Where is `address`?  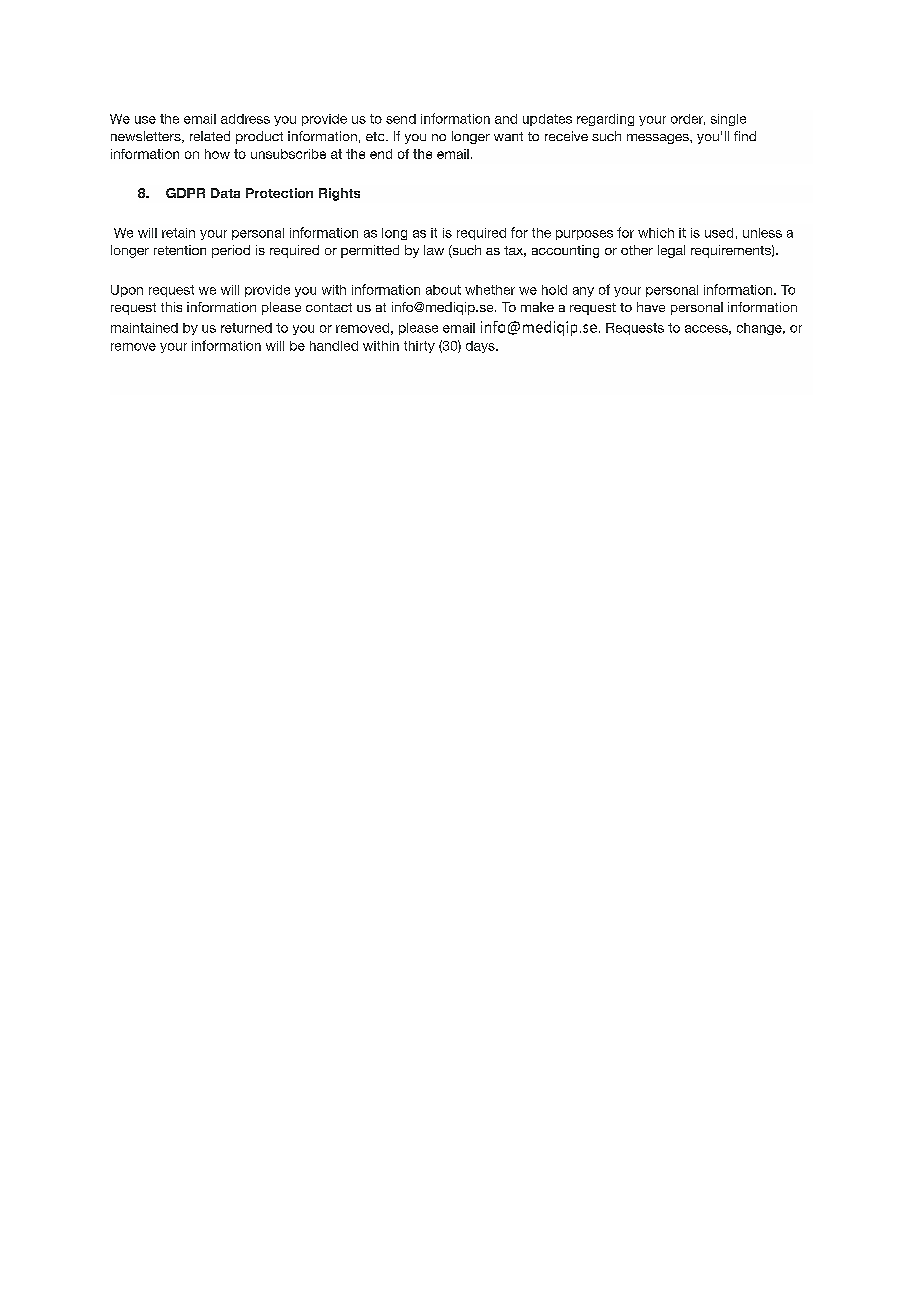
address is located at coordinates (245, 119).
